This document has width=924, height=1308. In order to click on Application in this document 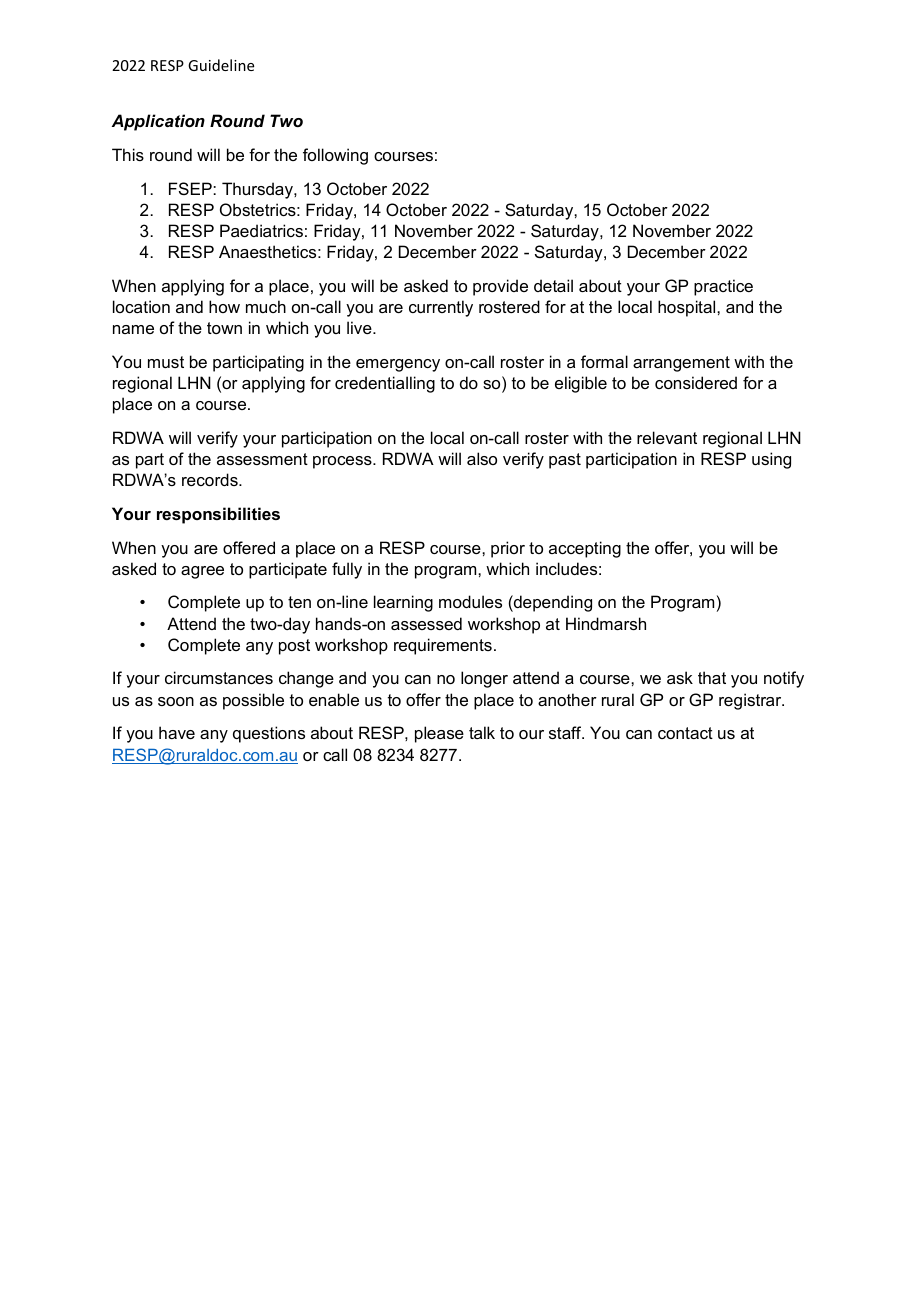, I will do `click(158, 122)`.
